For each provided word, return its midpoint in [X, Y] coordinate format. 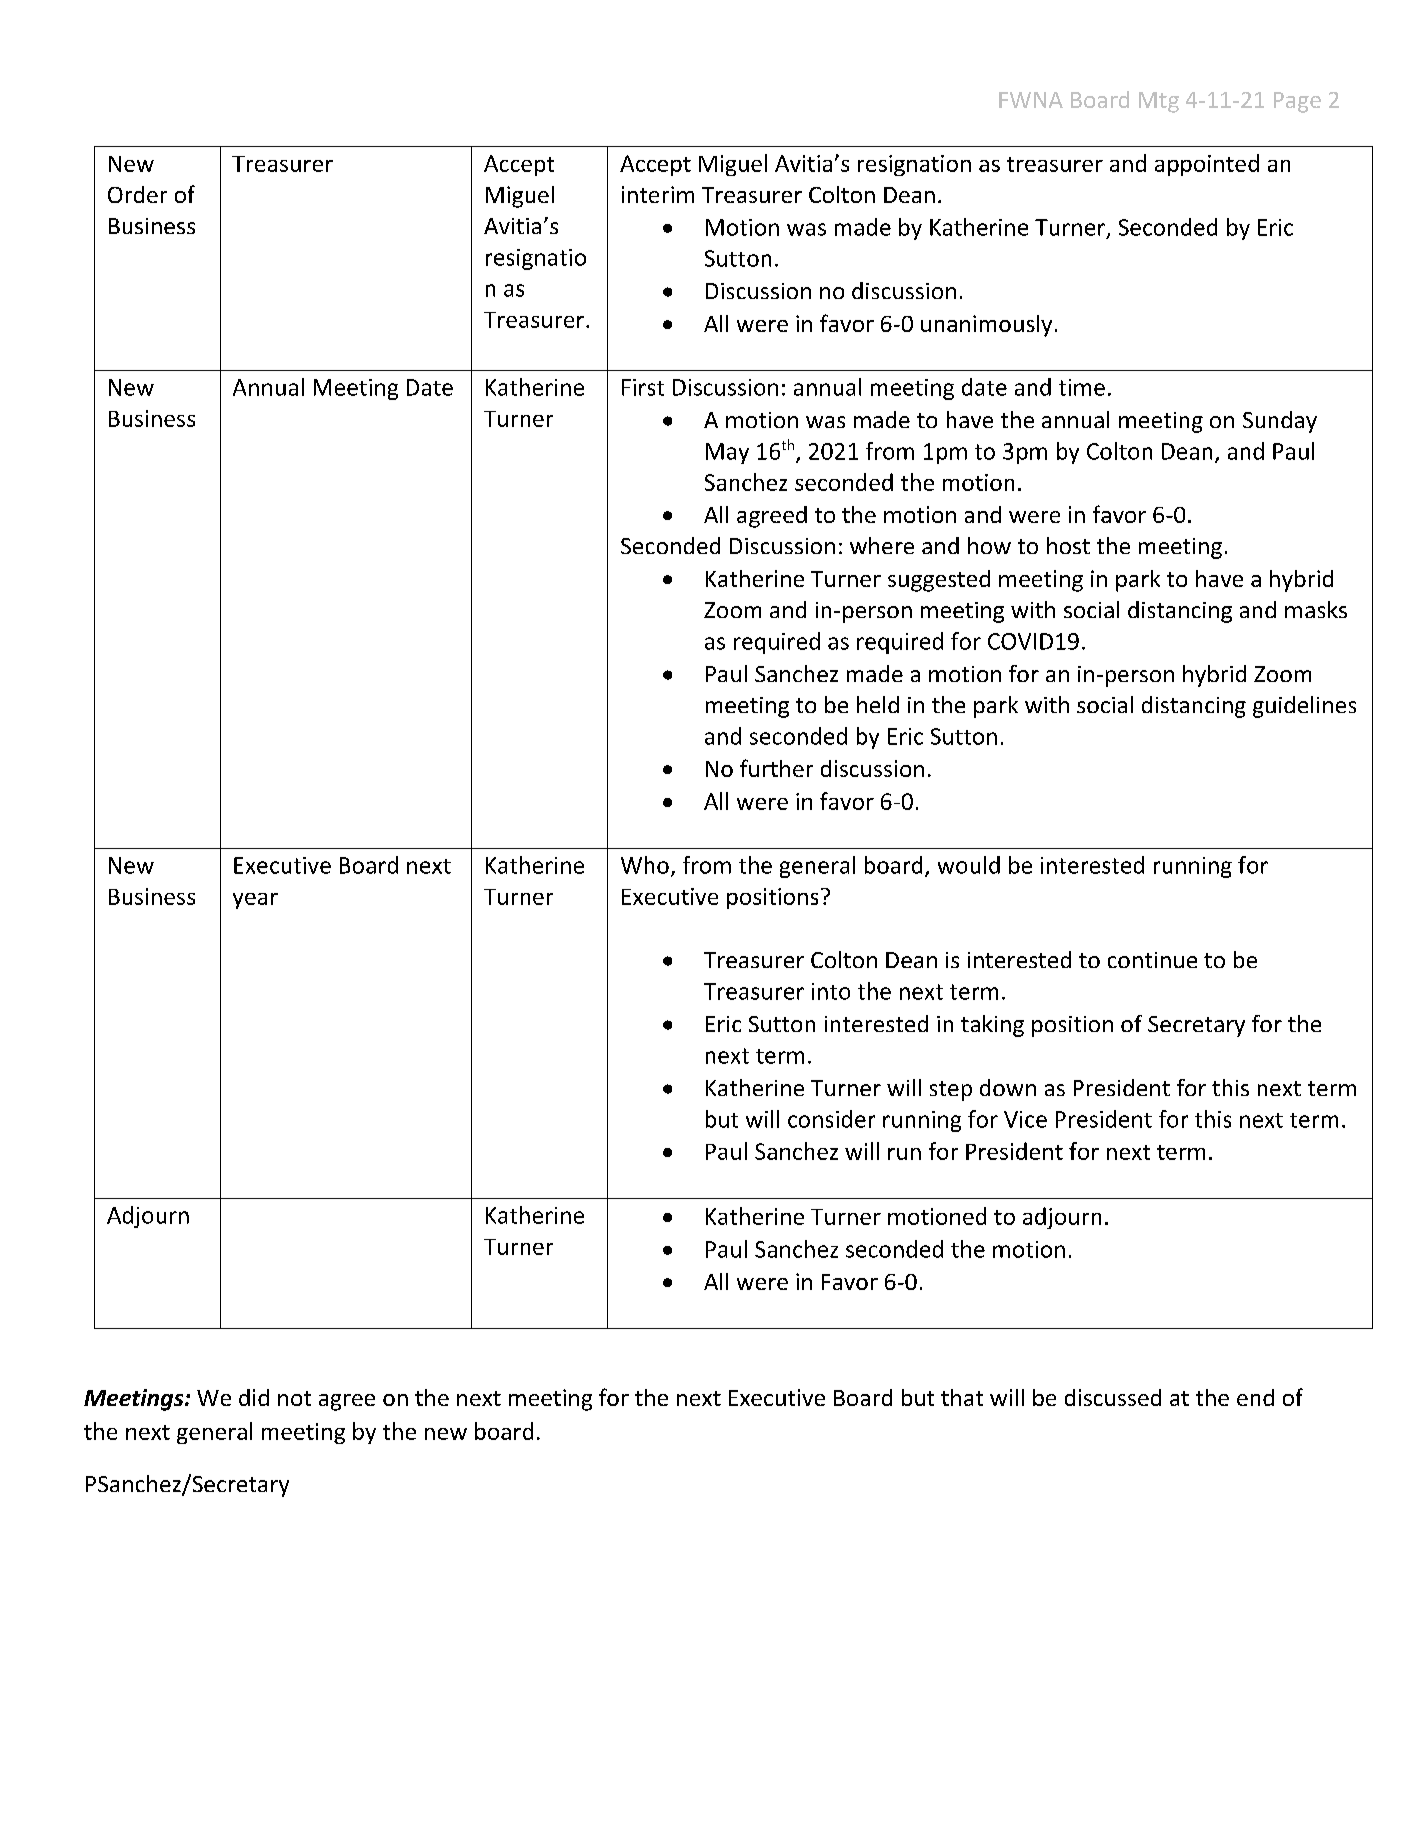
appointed [1207, 165]
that [962, 1397]
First [643, 387]
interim [658, 194]
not [294, 1398]
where [882, 545]
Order [137, 194]
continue [1152, 960]
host [1068, 545]
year [255, 901]
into [831, 991]
